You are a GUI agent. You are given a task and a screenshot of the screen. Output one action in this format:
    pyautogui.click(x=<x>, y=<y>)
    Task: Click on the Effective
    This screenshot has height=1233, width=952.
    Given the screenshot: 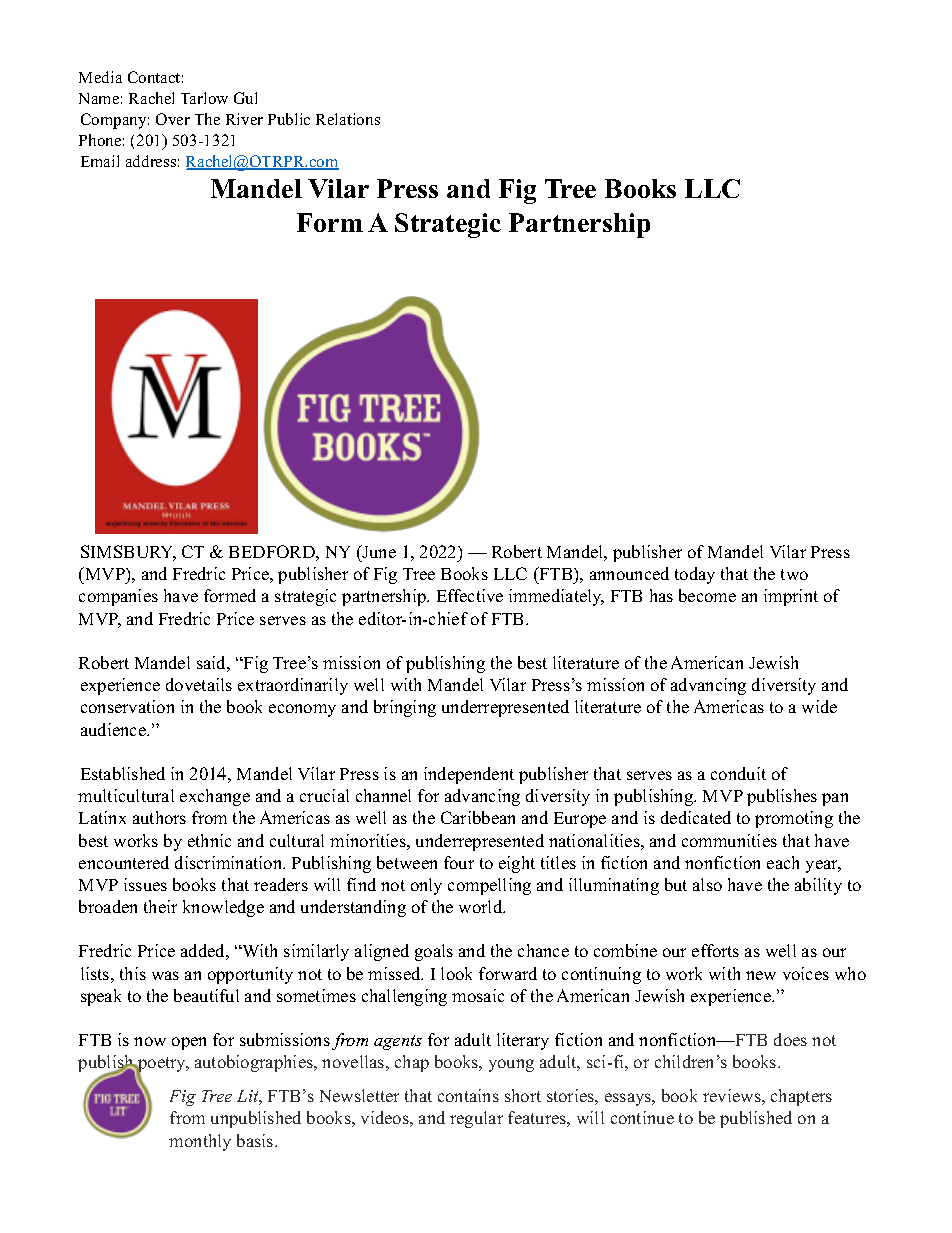 What is the action you would take?
    pyautogui.click(x=470, y=595)
